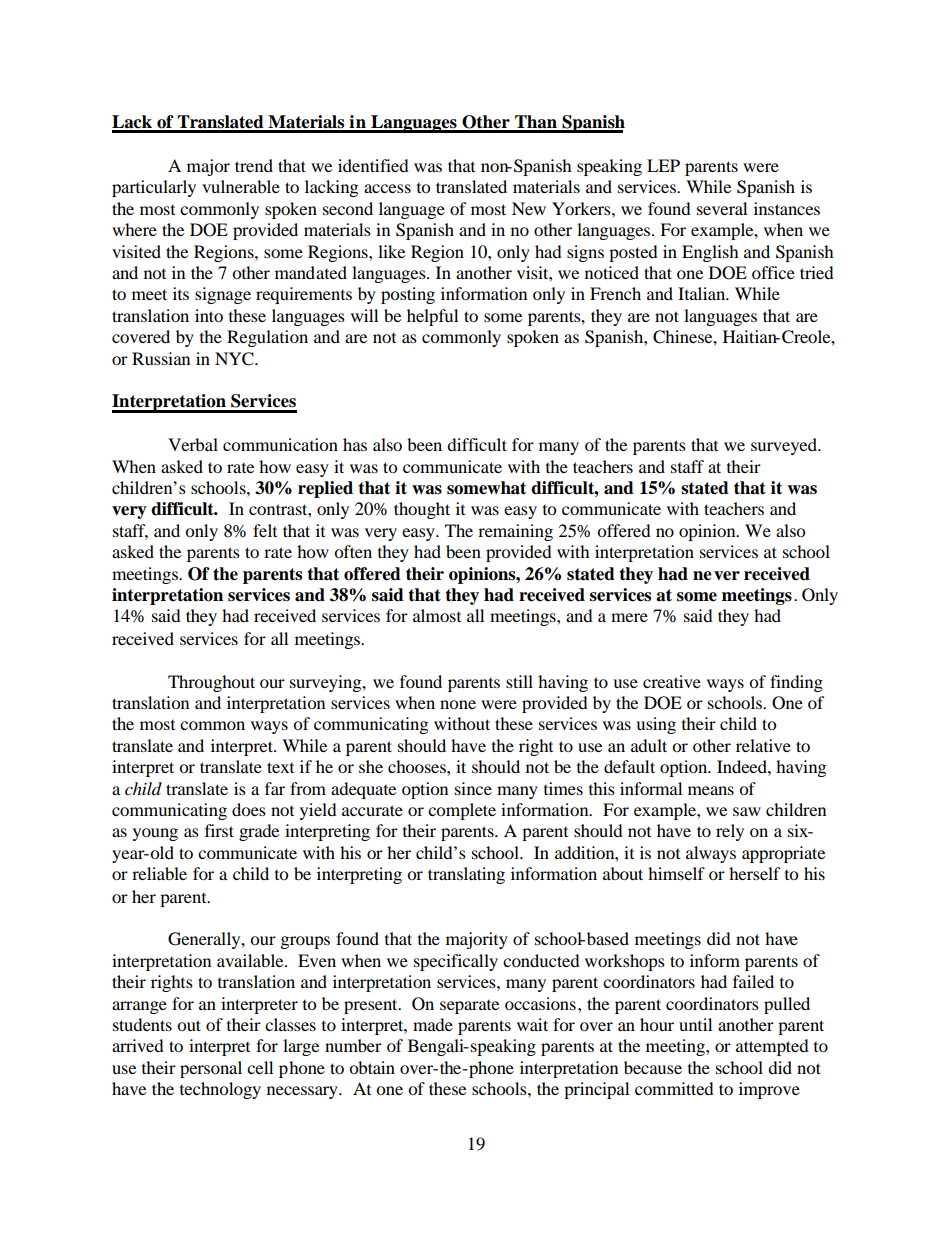 Image resolution: width=952 pixels, height=1233 pixels. What do you see at coordinates (241, 186) in the screenshot?
I see `vulnerable` at bounding box center [241, 186].
